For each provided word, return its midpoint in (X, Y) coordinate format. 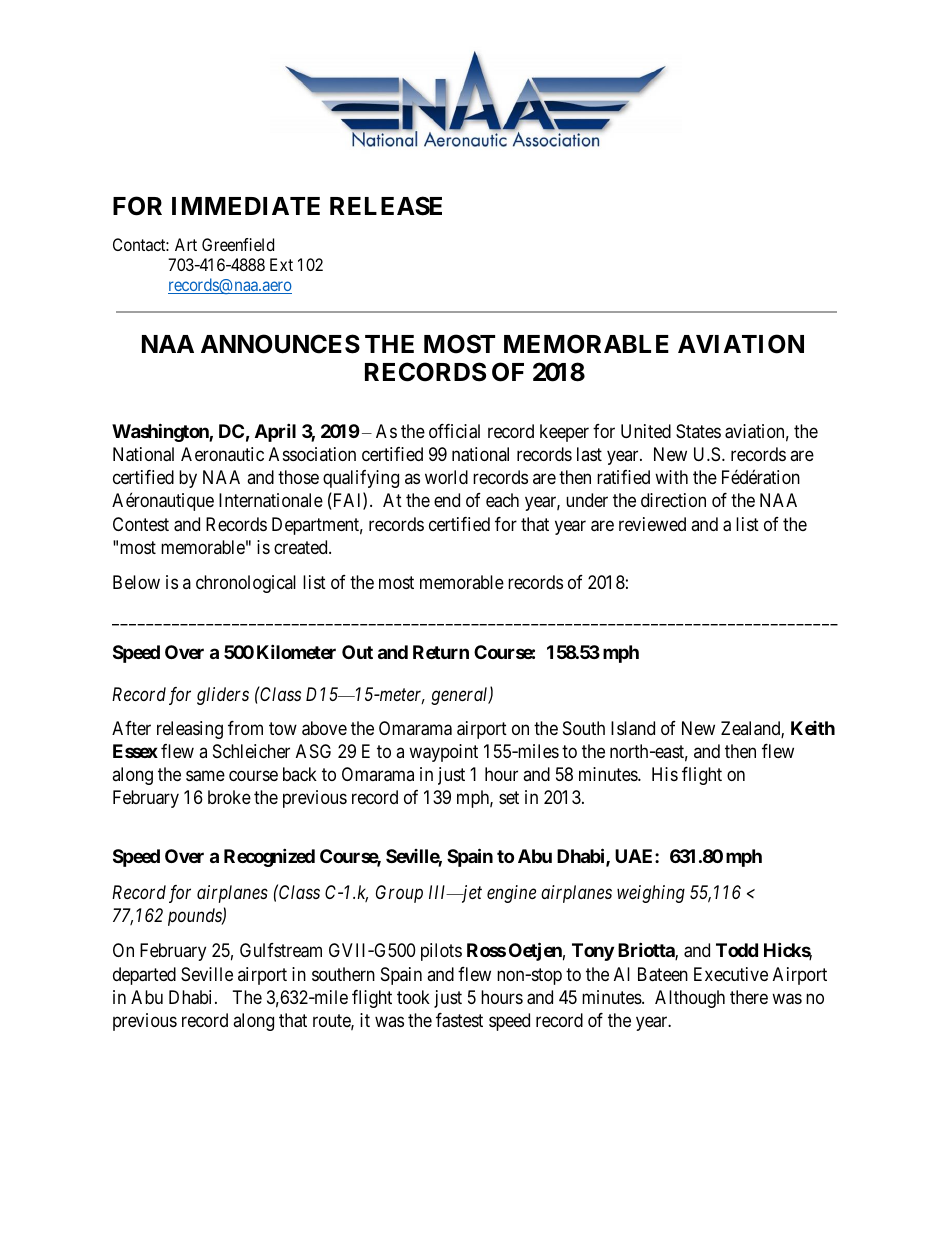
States (698, 431)
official (454, 431)
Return (441, 652)
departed (144, 976)
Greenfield (238, 244)
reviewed (652, 524)
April (275, 432)
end (447, 500)
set (509, 797)
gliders (223, 696)
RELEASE (386, 206)
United (646, 431)
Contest (141, 524)
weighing (651, 894)
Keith (813, 728)
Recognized (269, 857)
